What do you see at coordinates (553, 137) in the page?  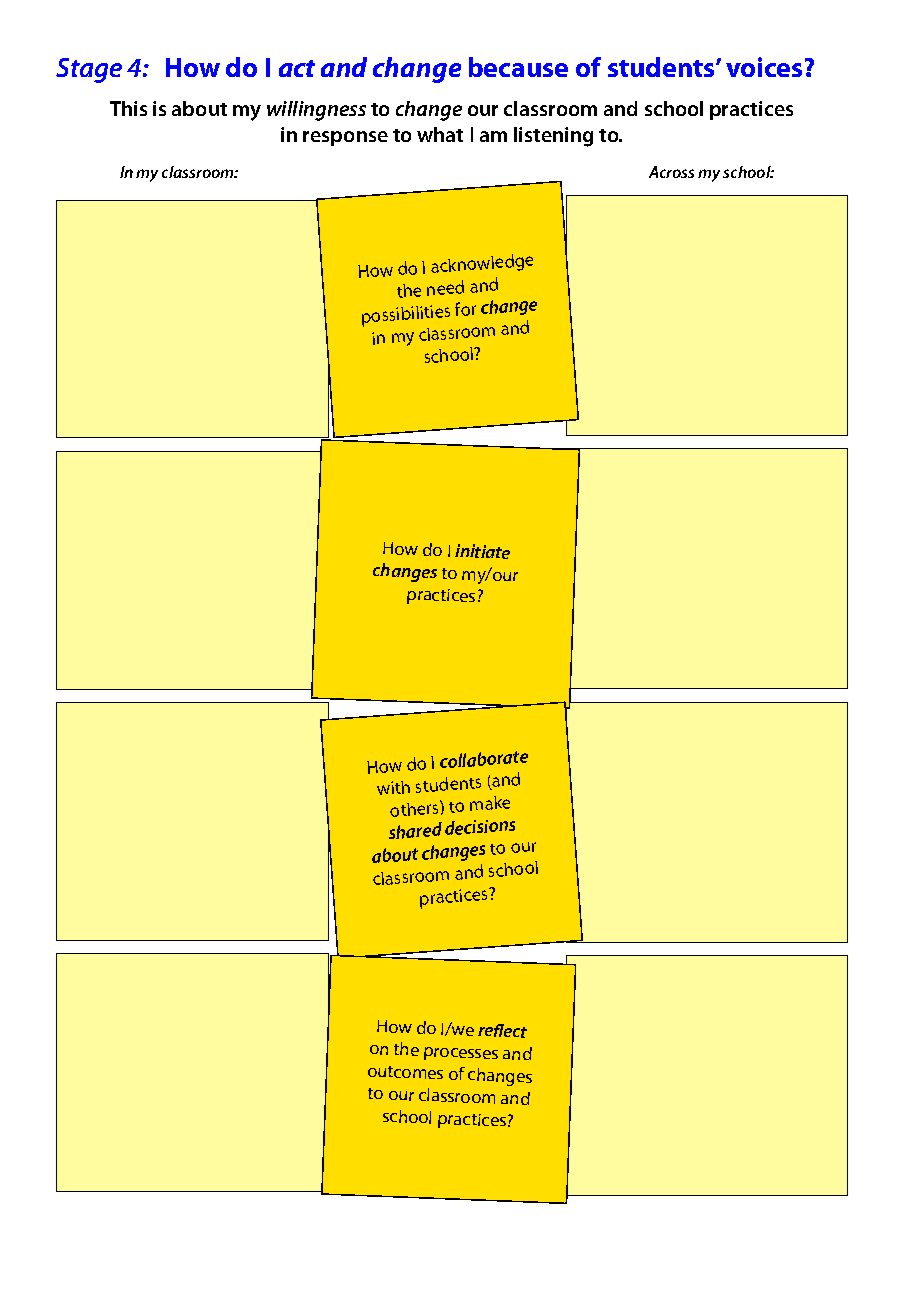 I see `listening` at bounding box center [553, 137].
